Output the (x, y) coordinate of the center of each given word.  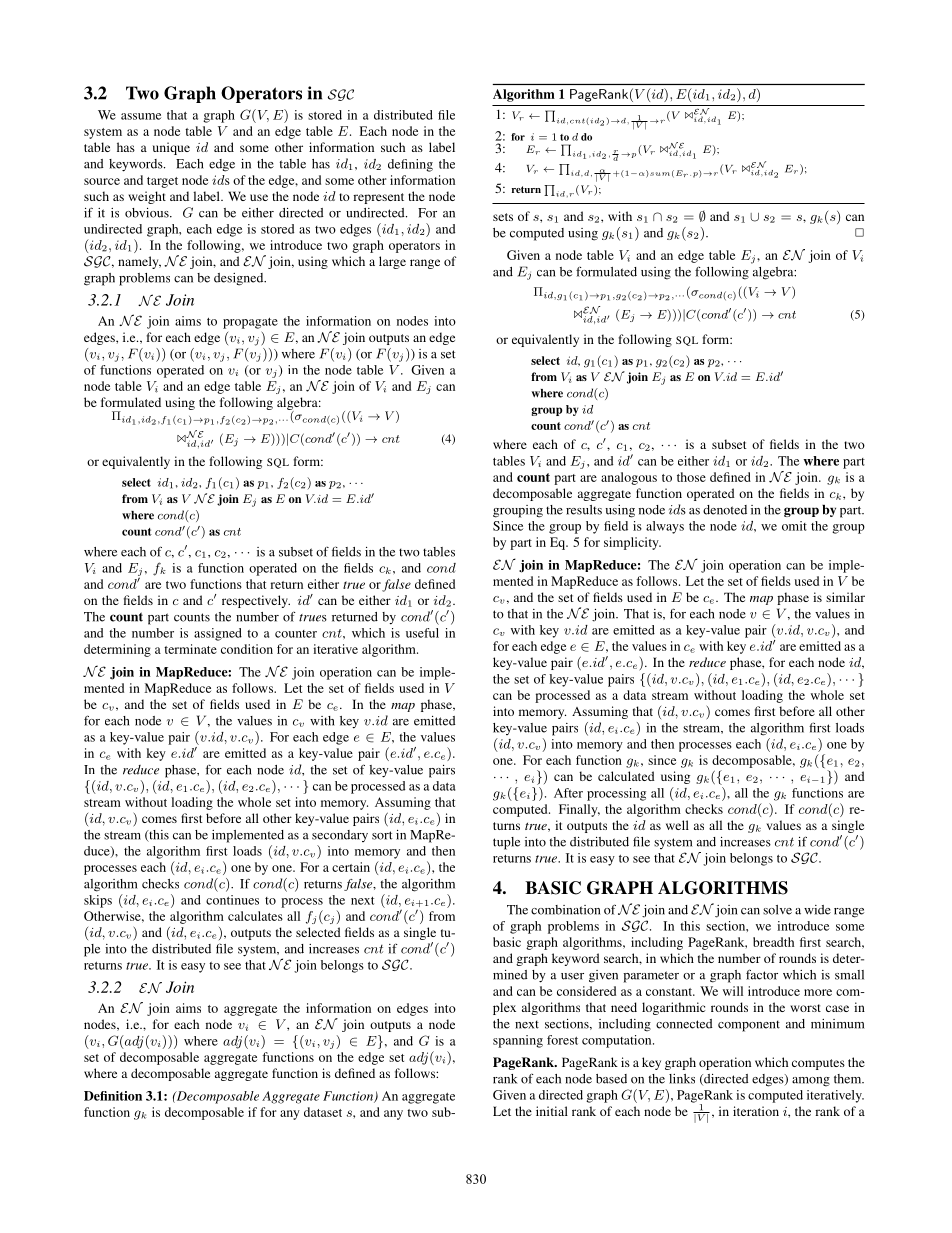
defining (410, 165)
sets (503, 217)
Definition (113, 1096)
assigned (218, 634)
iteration (756, 1111)
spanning (518, 1041)
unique (171, 148)
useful (422, 633)
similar (845, 597)
